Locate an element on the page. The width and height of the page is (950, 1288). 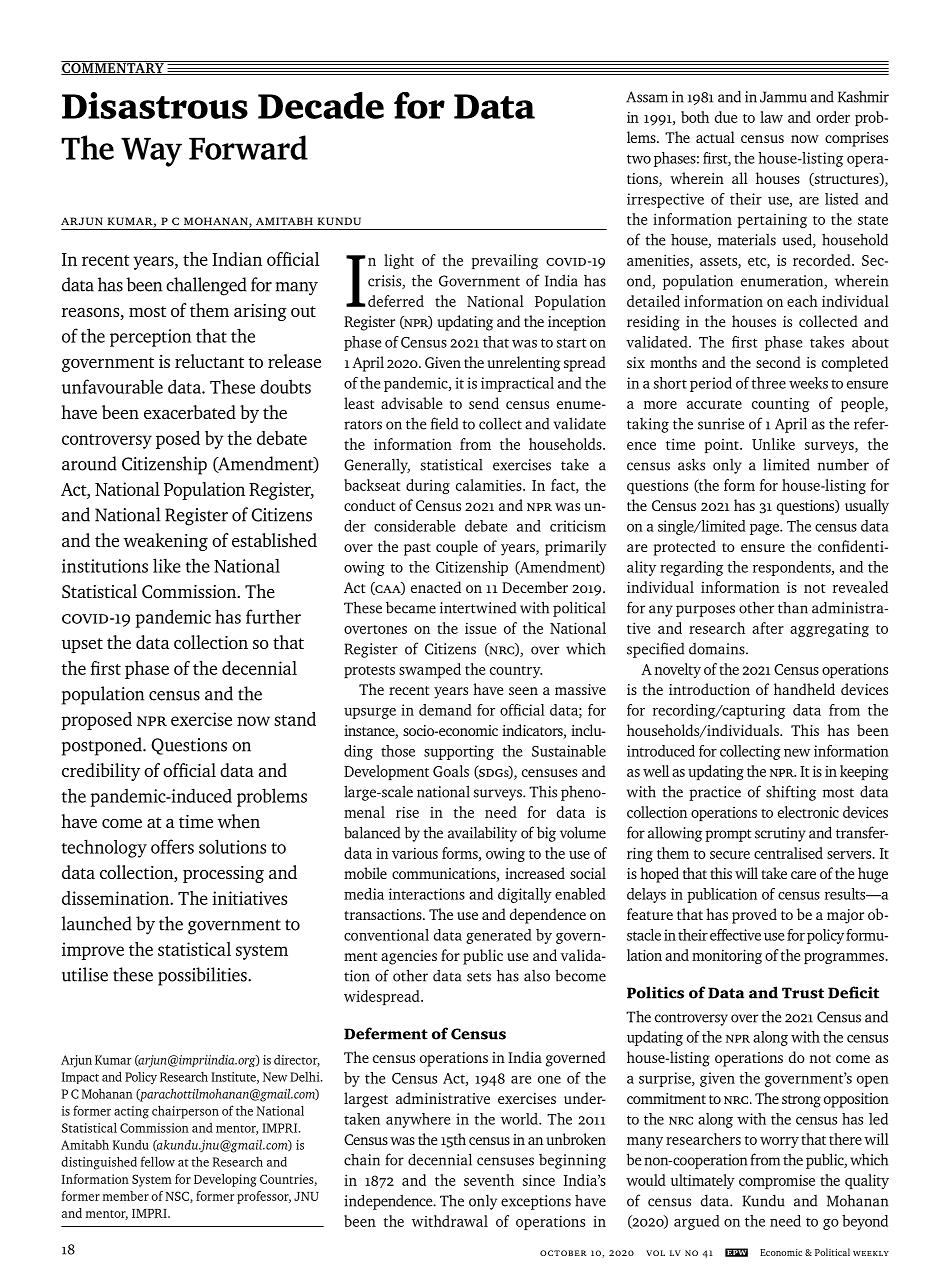
Way is located at coordinates (151, 152).
